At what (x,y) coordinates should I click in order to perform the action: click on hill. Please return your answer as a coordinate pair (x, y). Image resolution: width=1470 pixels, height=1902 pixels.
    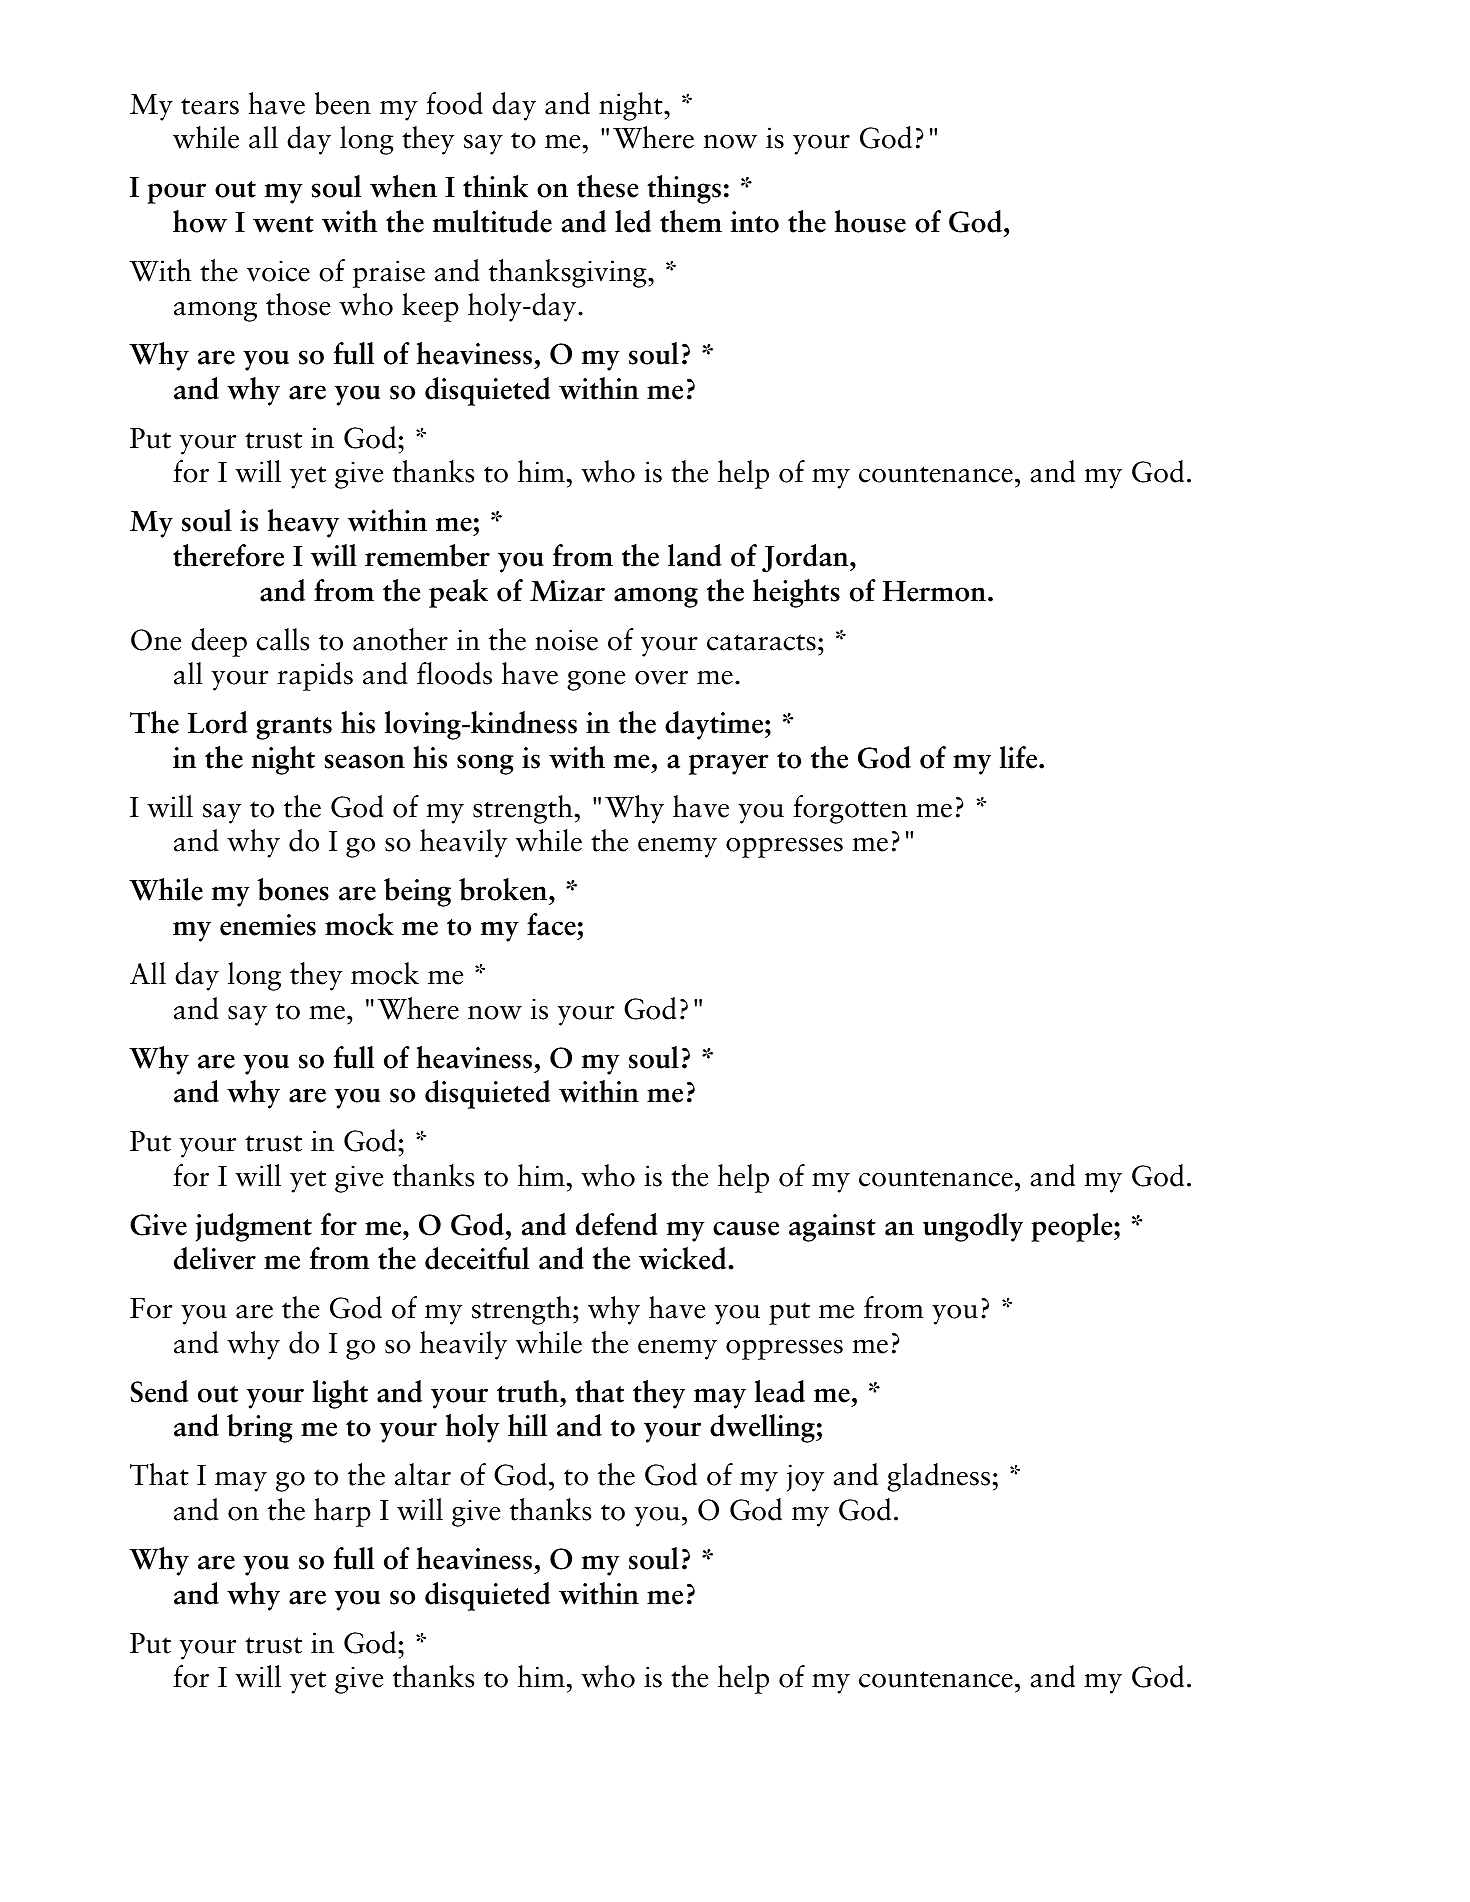
    Looking at the image, I should click on (527, 1425).
